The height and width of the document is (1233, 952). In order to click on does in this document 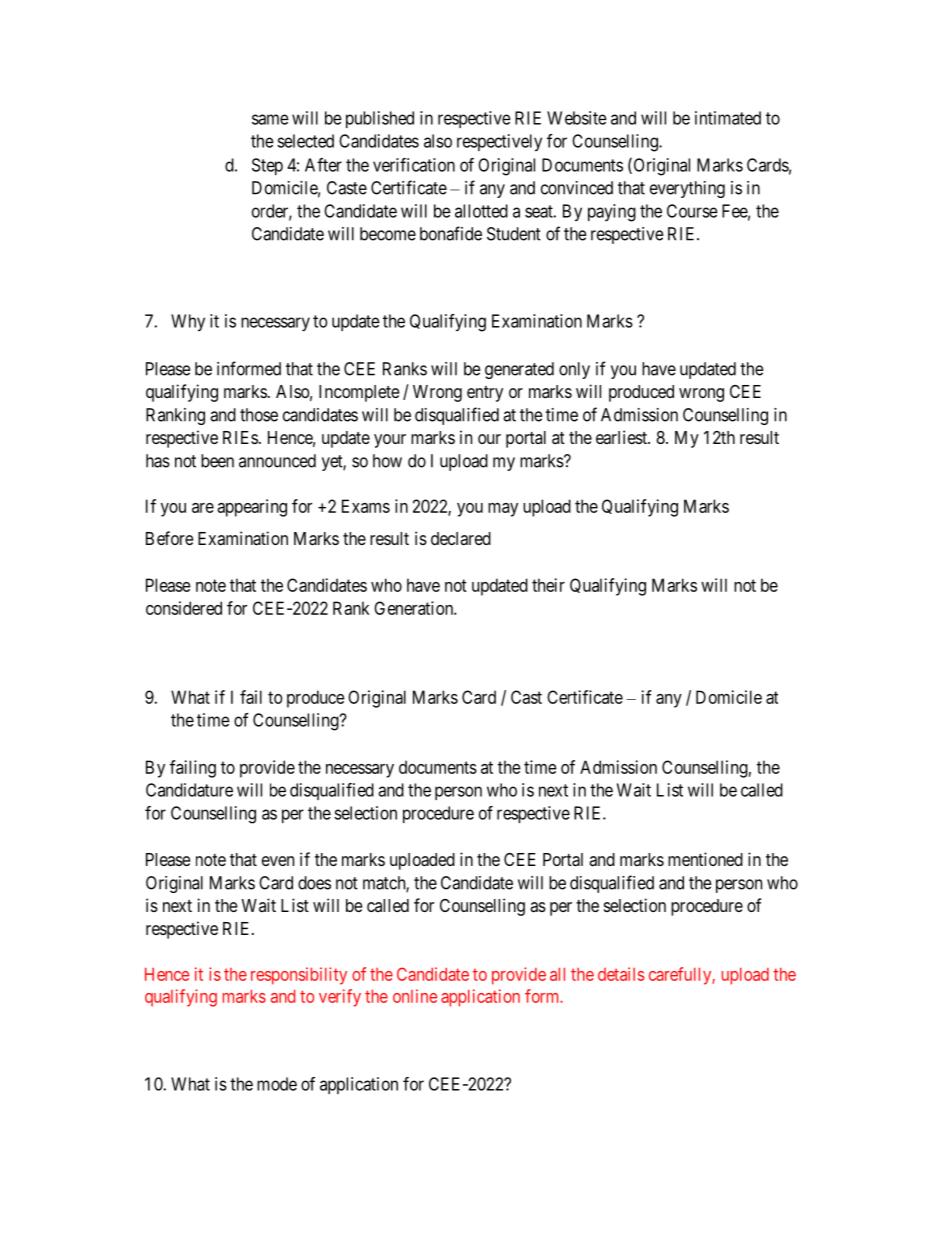, I will do `click(314, 883)`.
